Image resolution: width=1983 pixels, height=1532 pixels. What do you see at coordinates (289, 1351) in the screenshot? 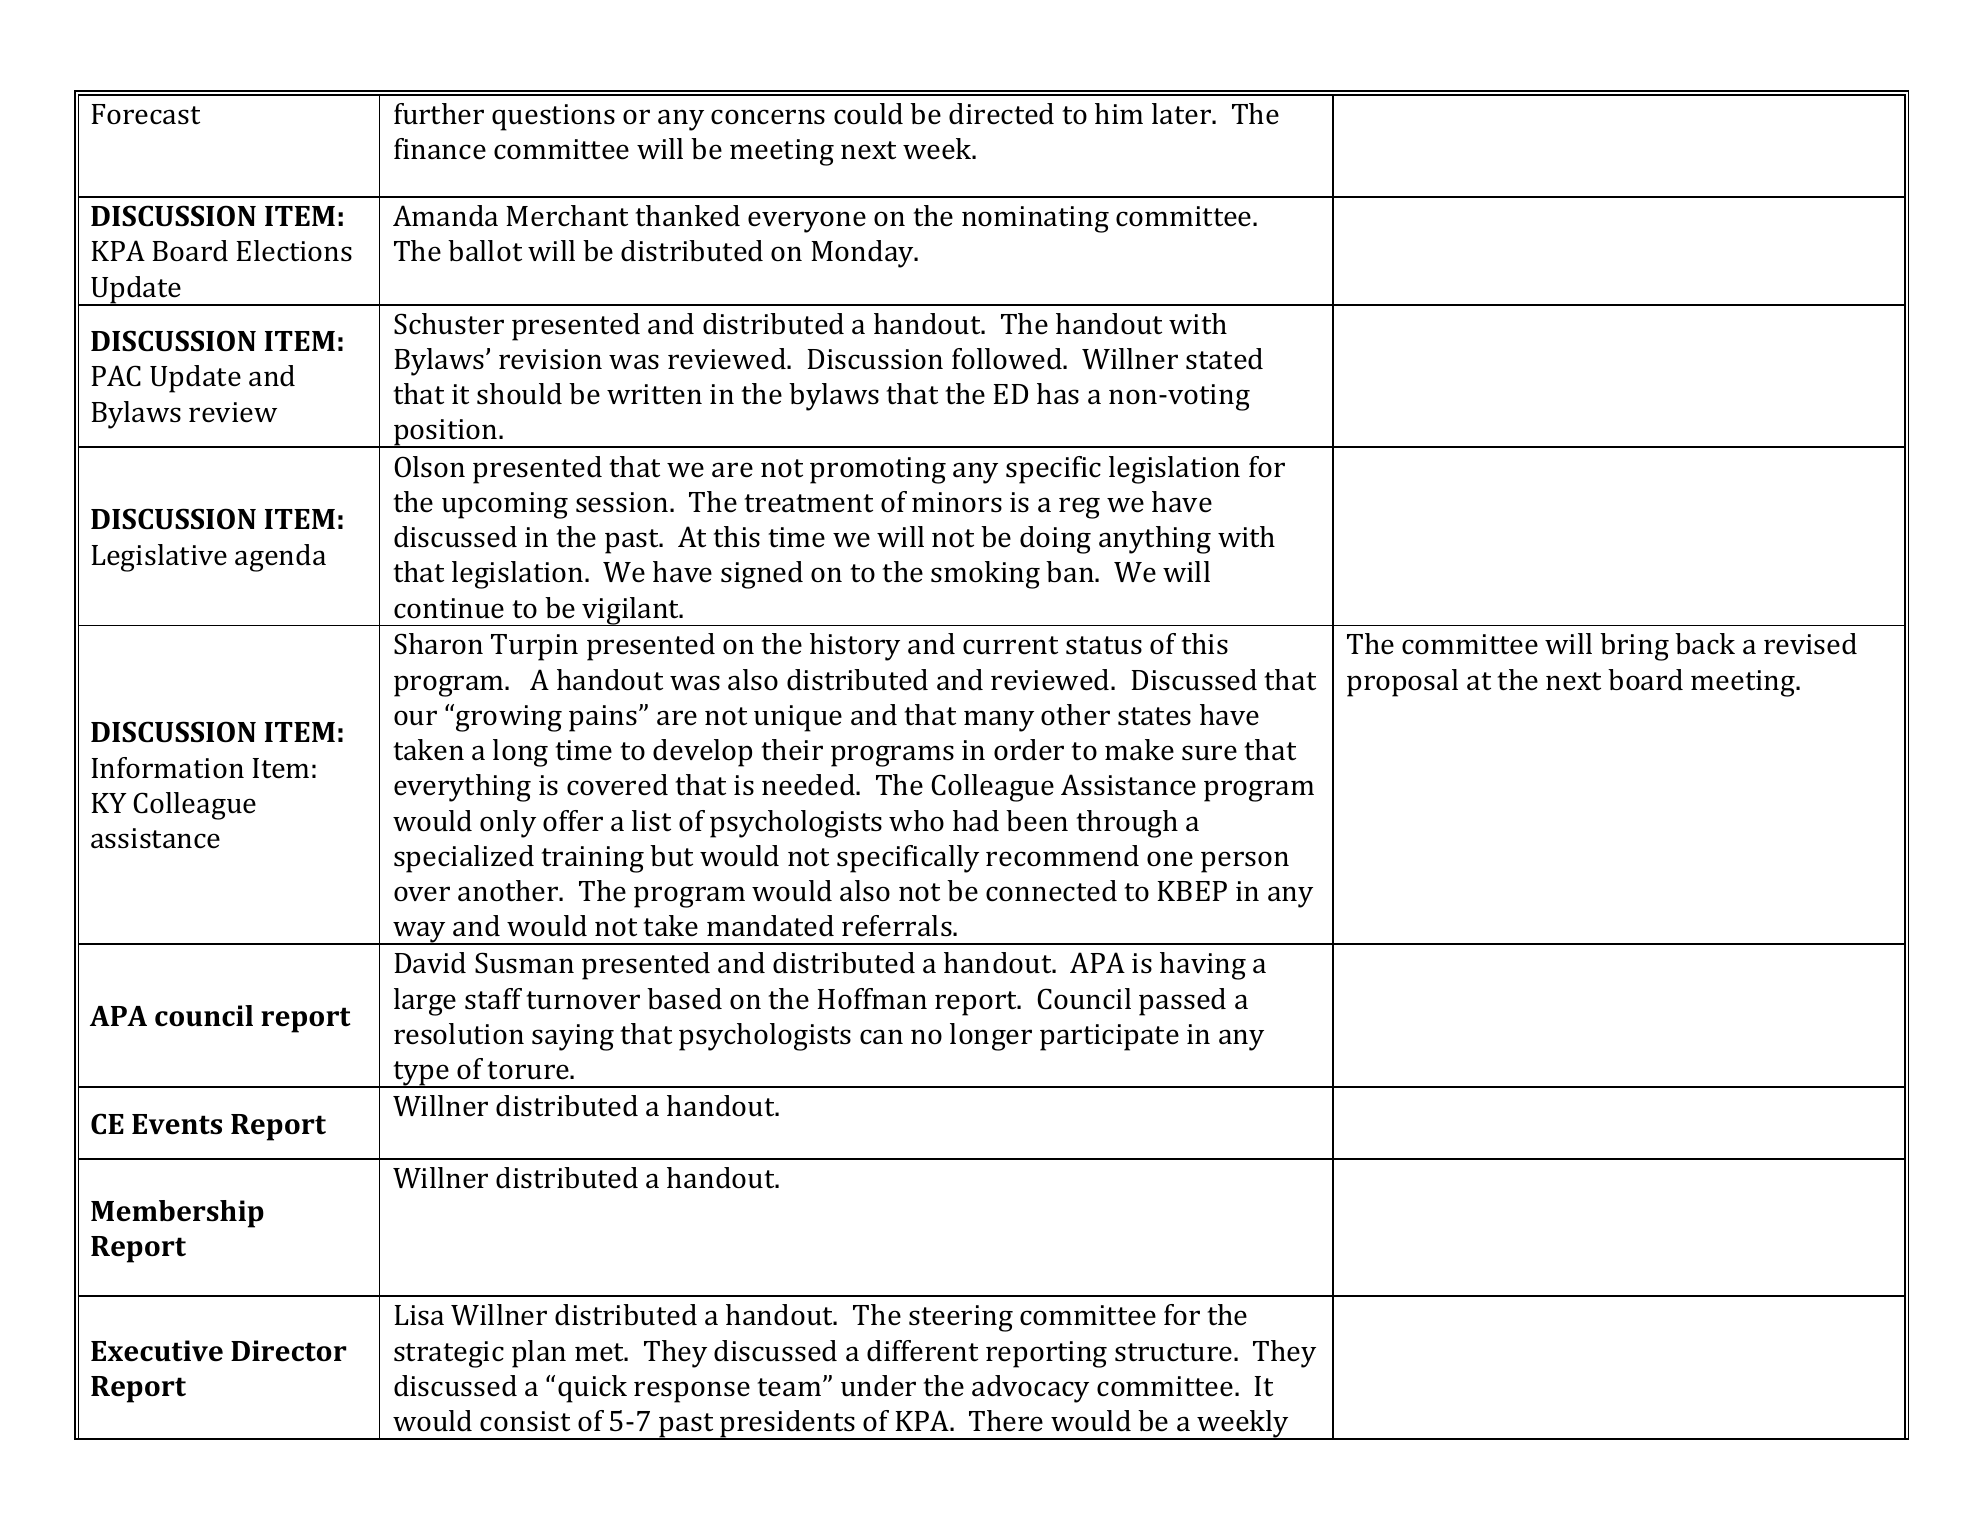
I see `Director` at bounding box center [289, 1351].
